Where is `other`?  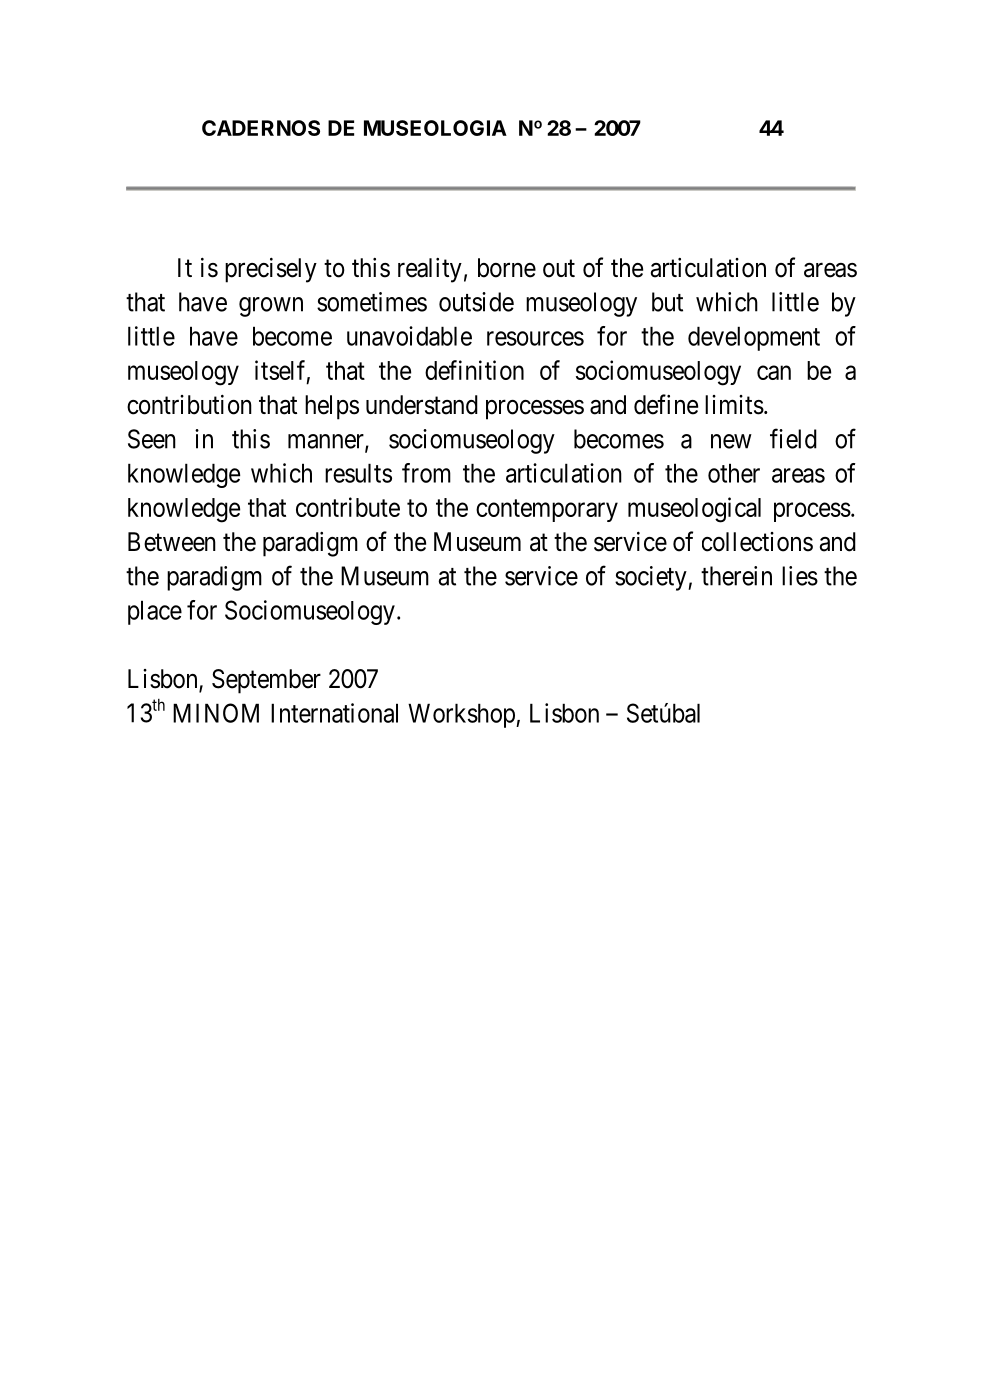 other is located at coordinates (734, 473).
